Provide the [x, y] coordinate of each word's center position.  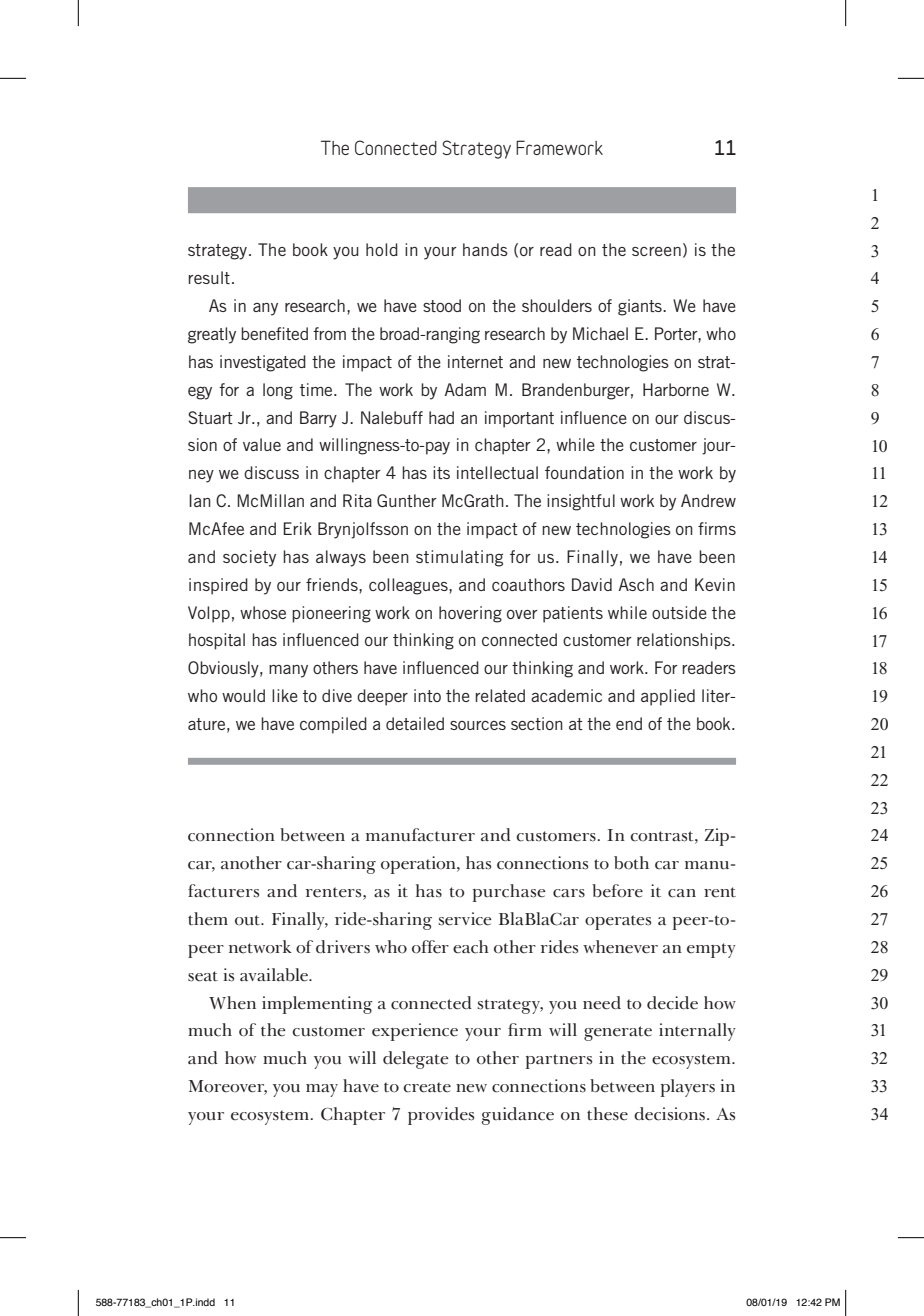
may [322, 1090]
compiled [333, 725]
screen [656, 251]
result [209, 277]
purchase [509, 893]
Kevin [715, 584]
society [249, 558]
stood [442, 305]
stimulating [459, 558]
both [631, 863]
